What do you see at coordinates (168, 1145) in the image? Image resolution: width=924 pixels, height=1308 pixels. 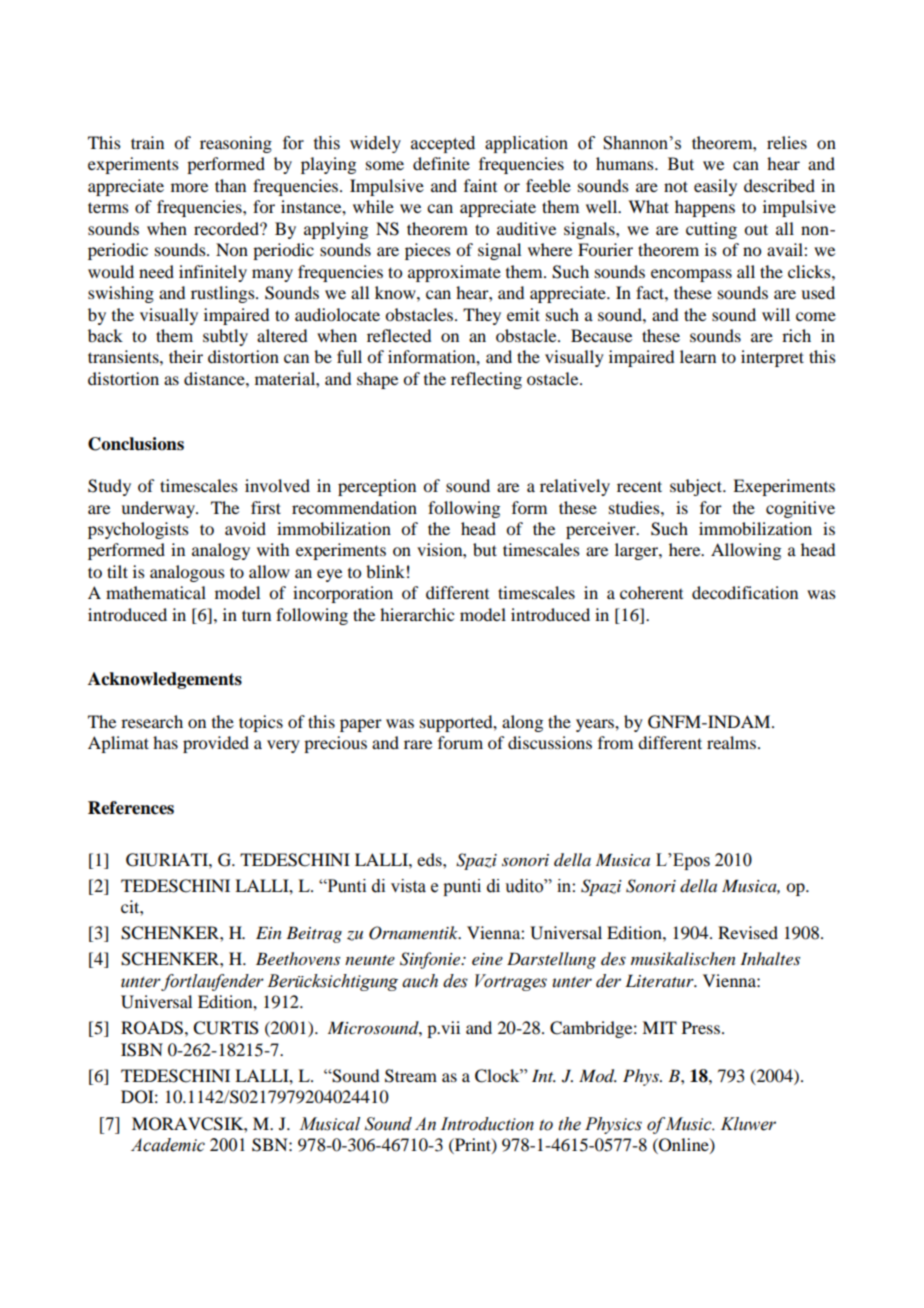 I see `Academic` at bounding box center [168, 1145].
